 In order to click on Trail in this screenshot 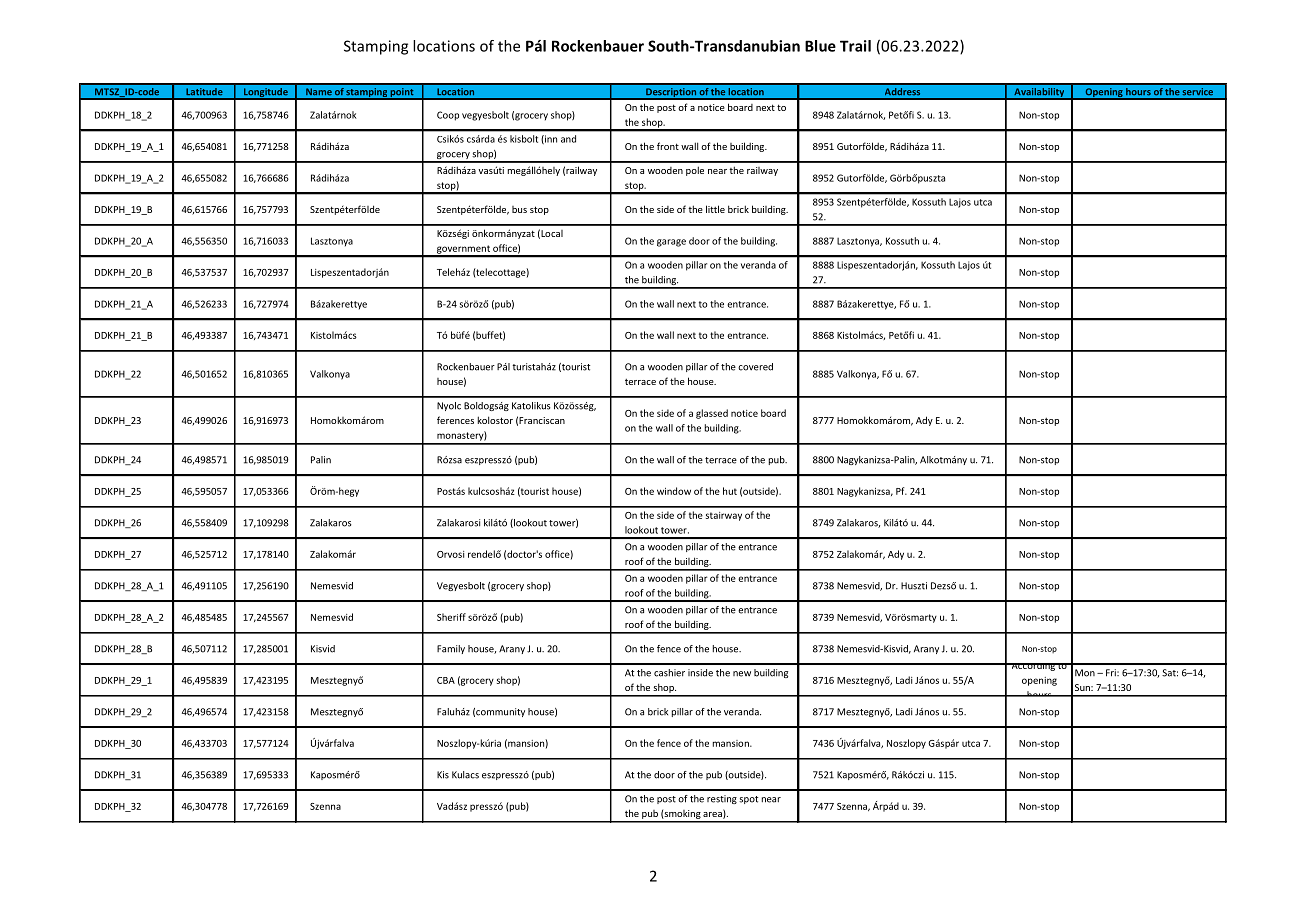, I will do `click(855, 46)`.
